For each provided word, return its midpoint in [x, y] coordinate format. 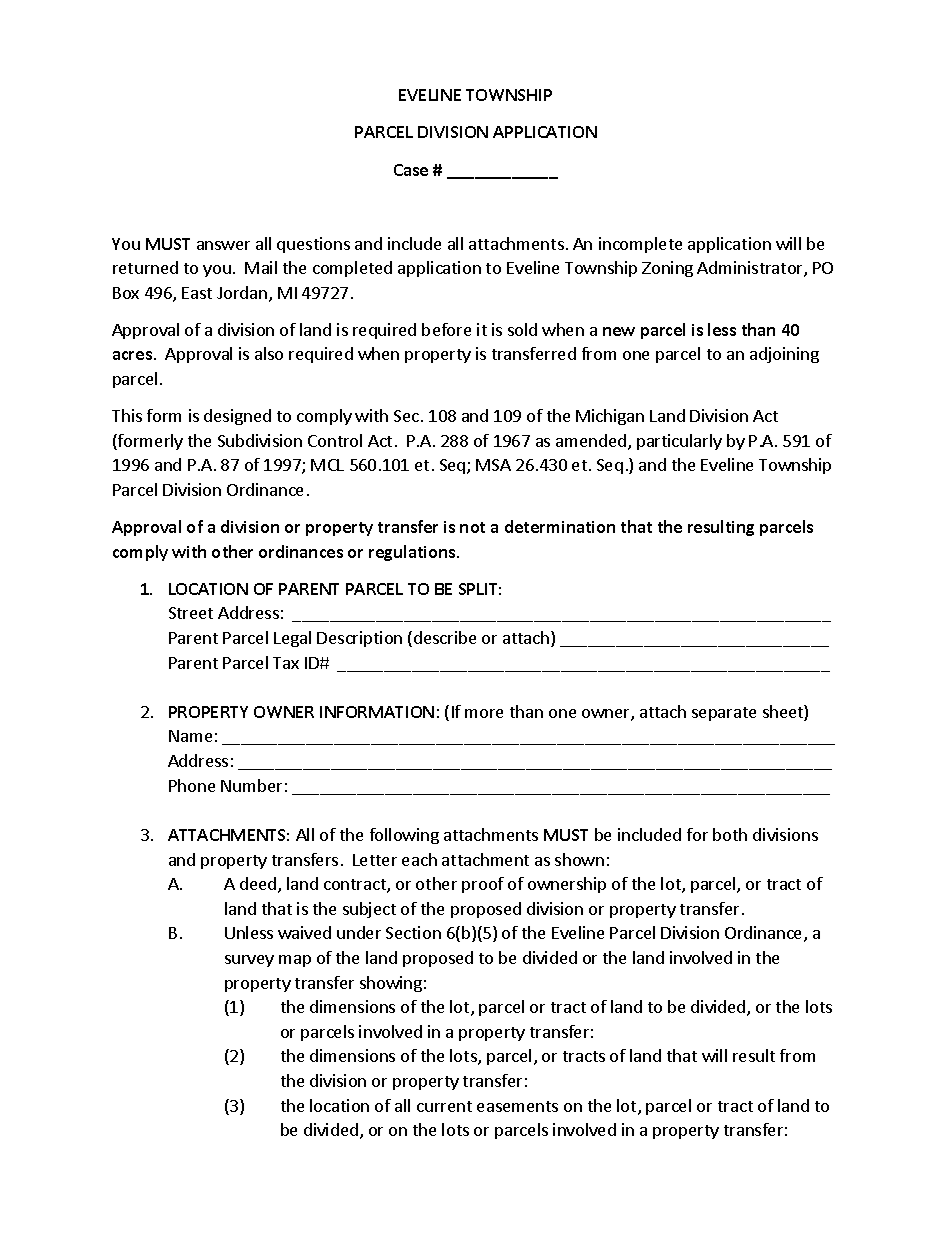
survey [249, 961]
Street [191, 613]
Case [411, 170]
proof [483, 885]
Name [190, 736]
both [730, 834]
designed [237, 417]
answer [223, 245]
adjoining [784, 355]
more [484, 713]
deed [258, 883]
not [472, 527]
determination [560, 526]
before [446, 329]
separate [724, 714]
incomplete [640, 245]
